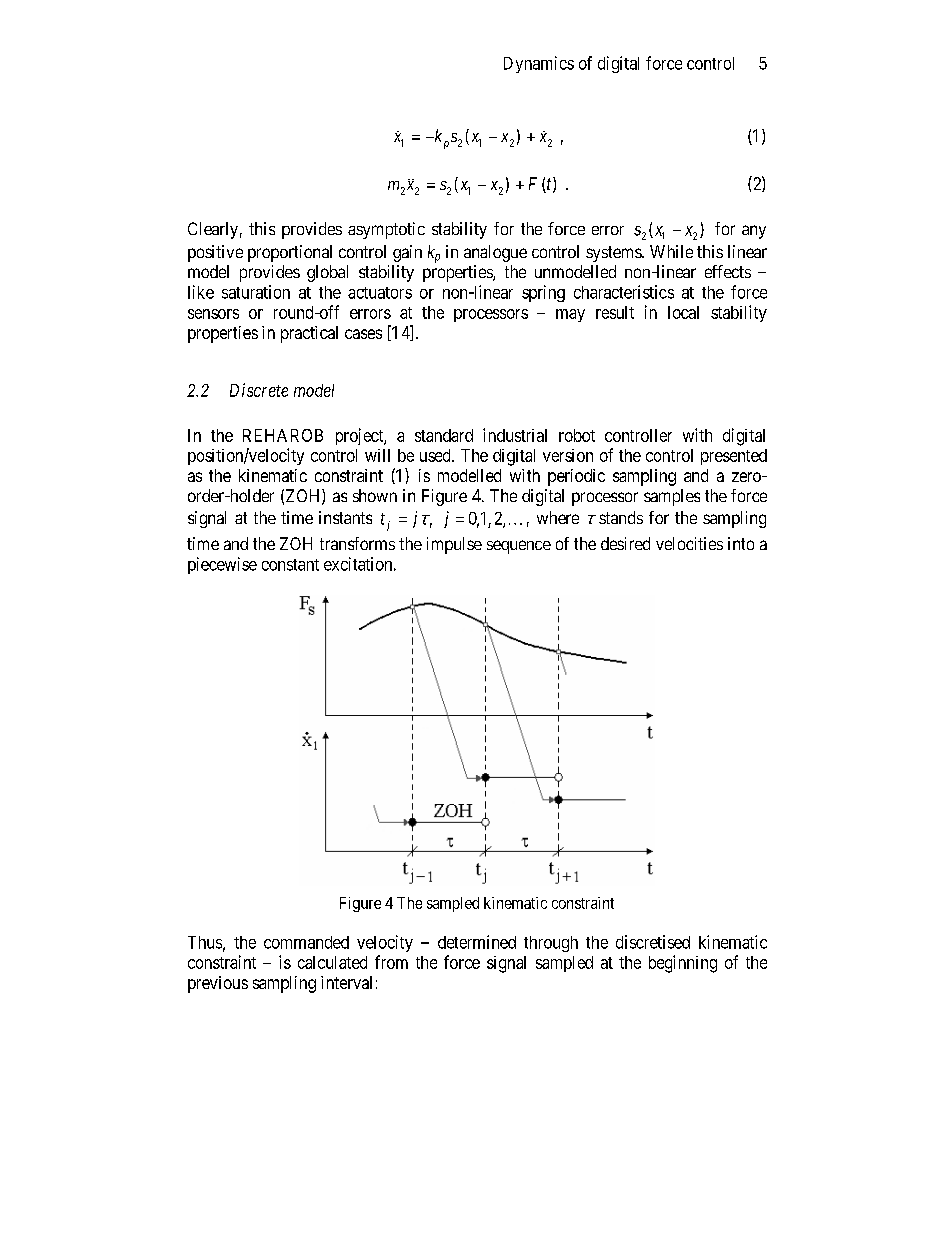 This document has width=952, height=1233. Describe the element at coordinates (290, 253) in the document. I see `proportional` at that location.
